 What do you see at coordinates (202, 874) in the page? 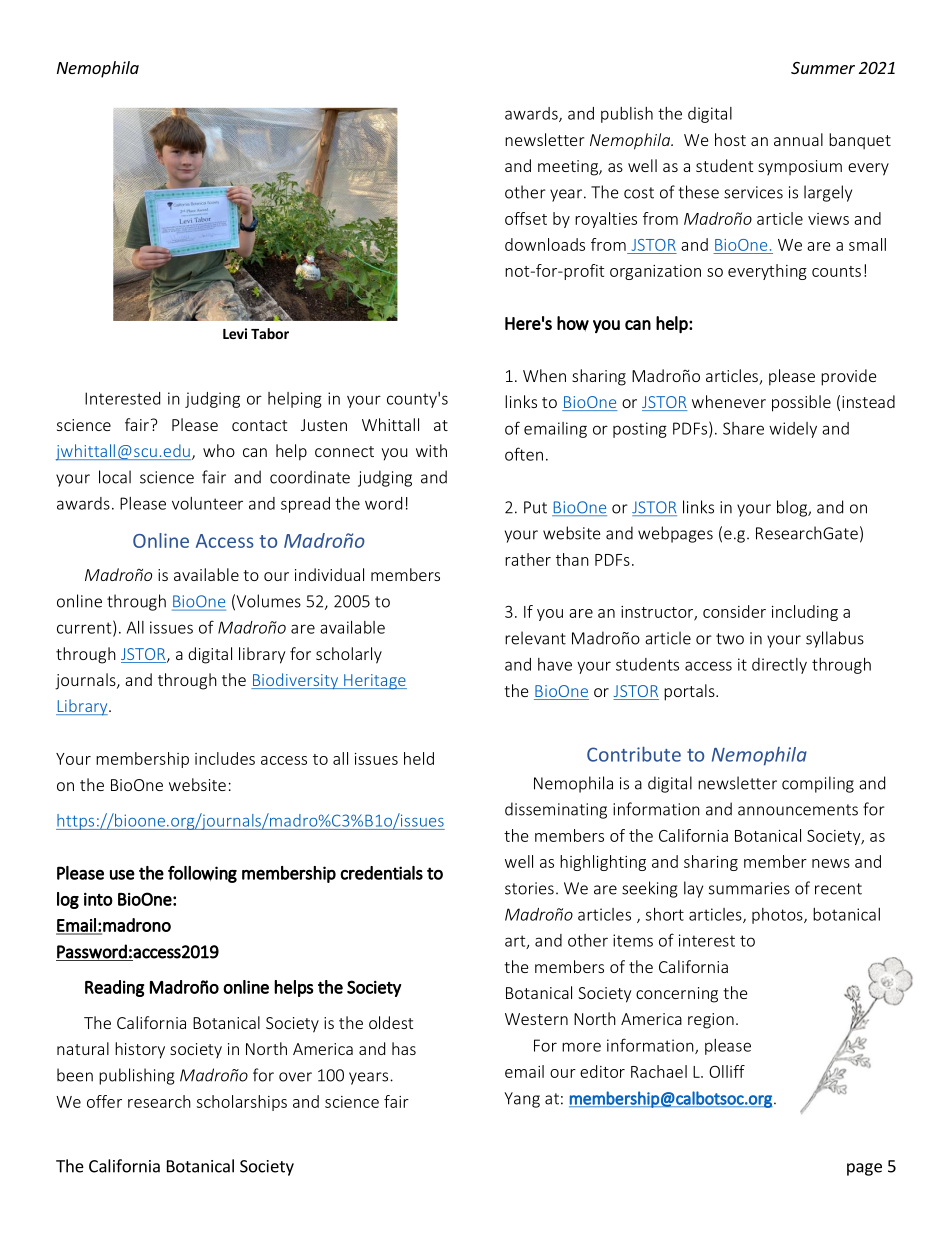
I see `following` at bounding box center [202, 874].
